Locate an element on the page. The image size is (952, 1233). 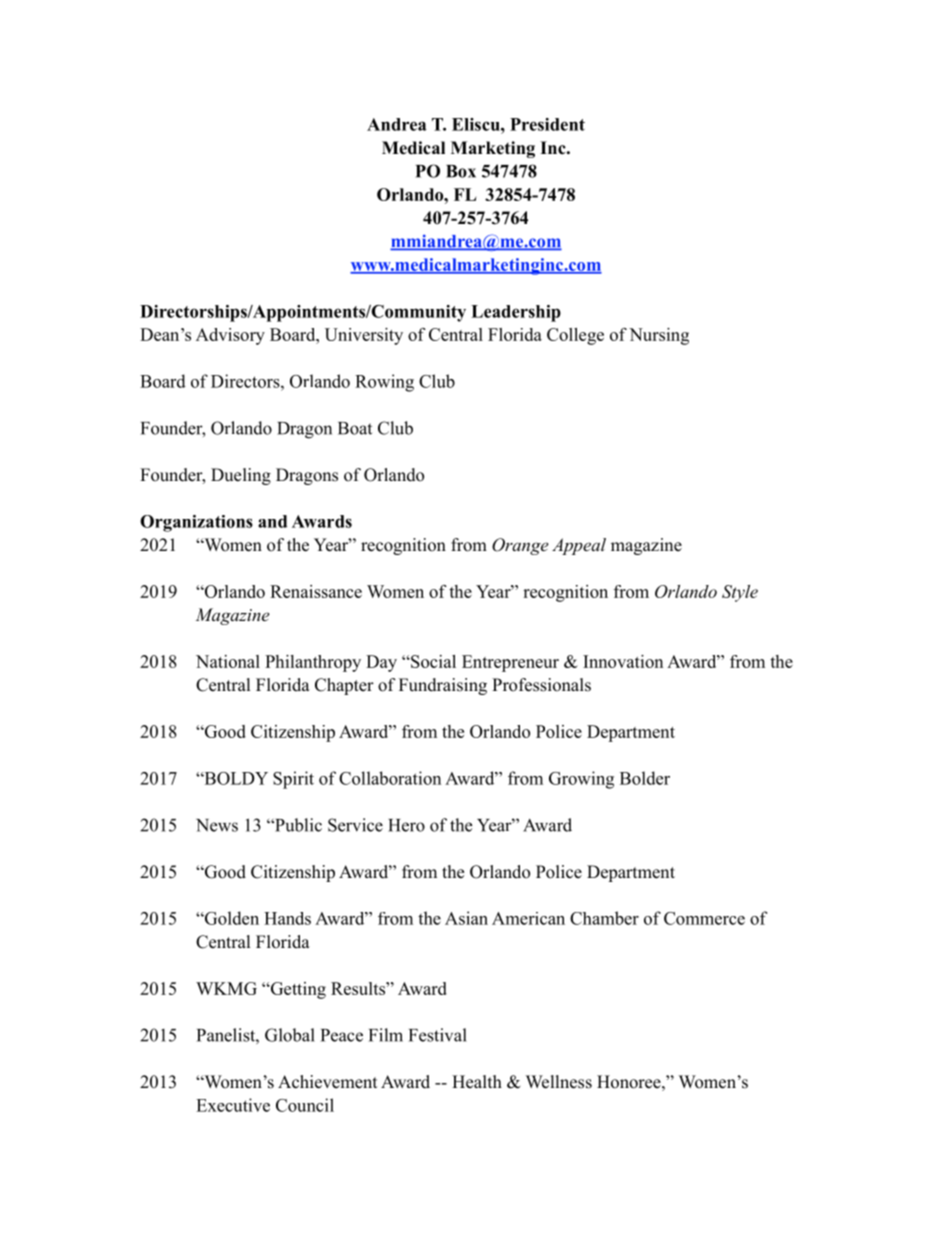
President is located at coordinates (547, 124).
